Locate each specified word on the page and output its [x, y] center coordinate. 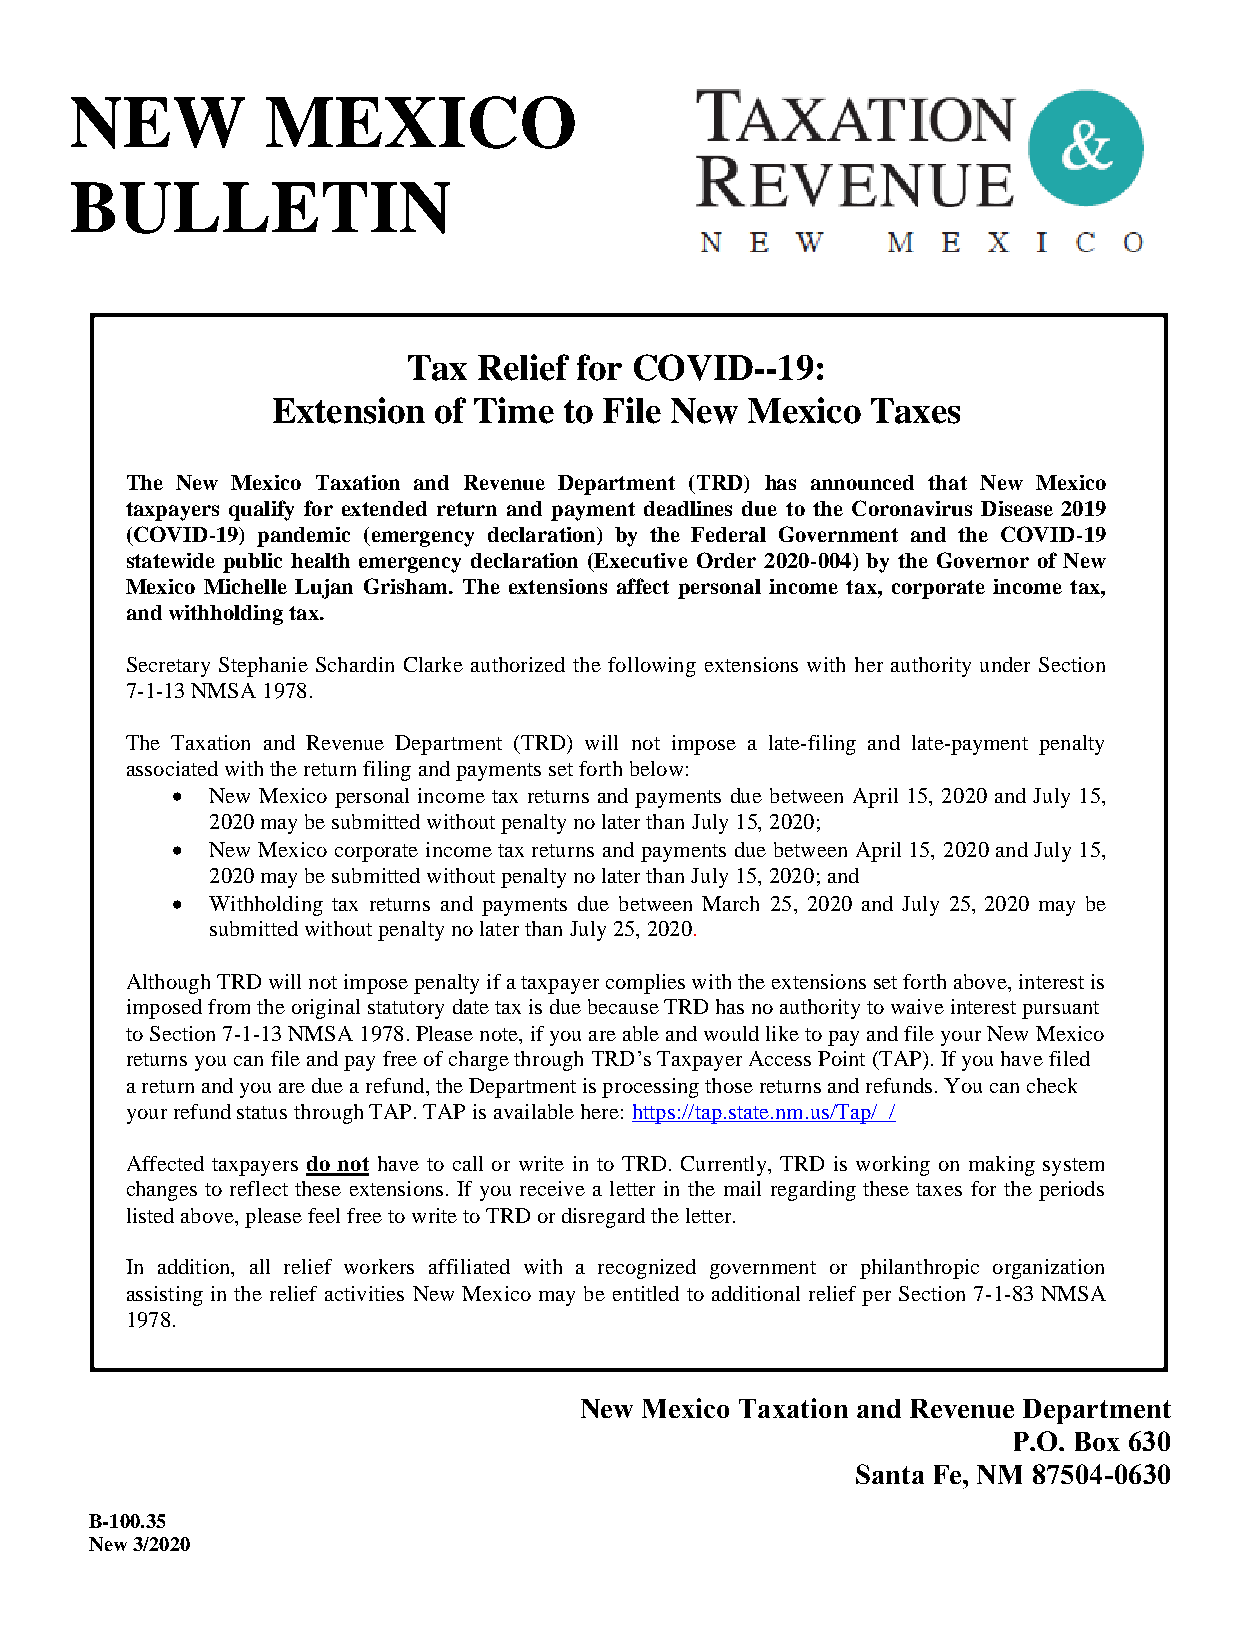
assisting [165, 1296]
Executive [641, 560]
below [656, 768]
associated [172, 768]
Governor [983, 560]
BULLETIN [260, 208]
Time [514, 410]
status [262, 1112]
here [600, 1111]
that [947, 482]
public [252, 563]
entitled [646, 1293]
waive [917, 1006]
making [1002, 1166]
